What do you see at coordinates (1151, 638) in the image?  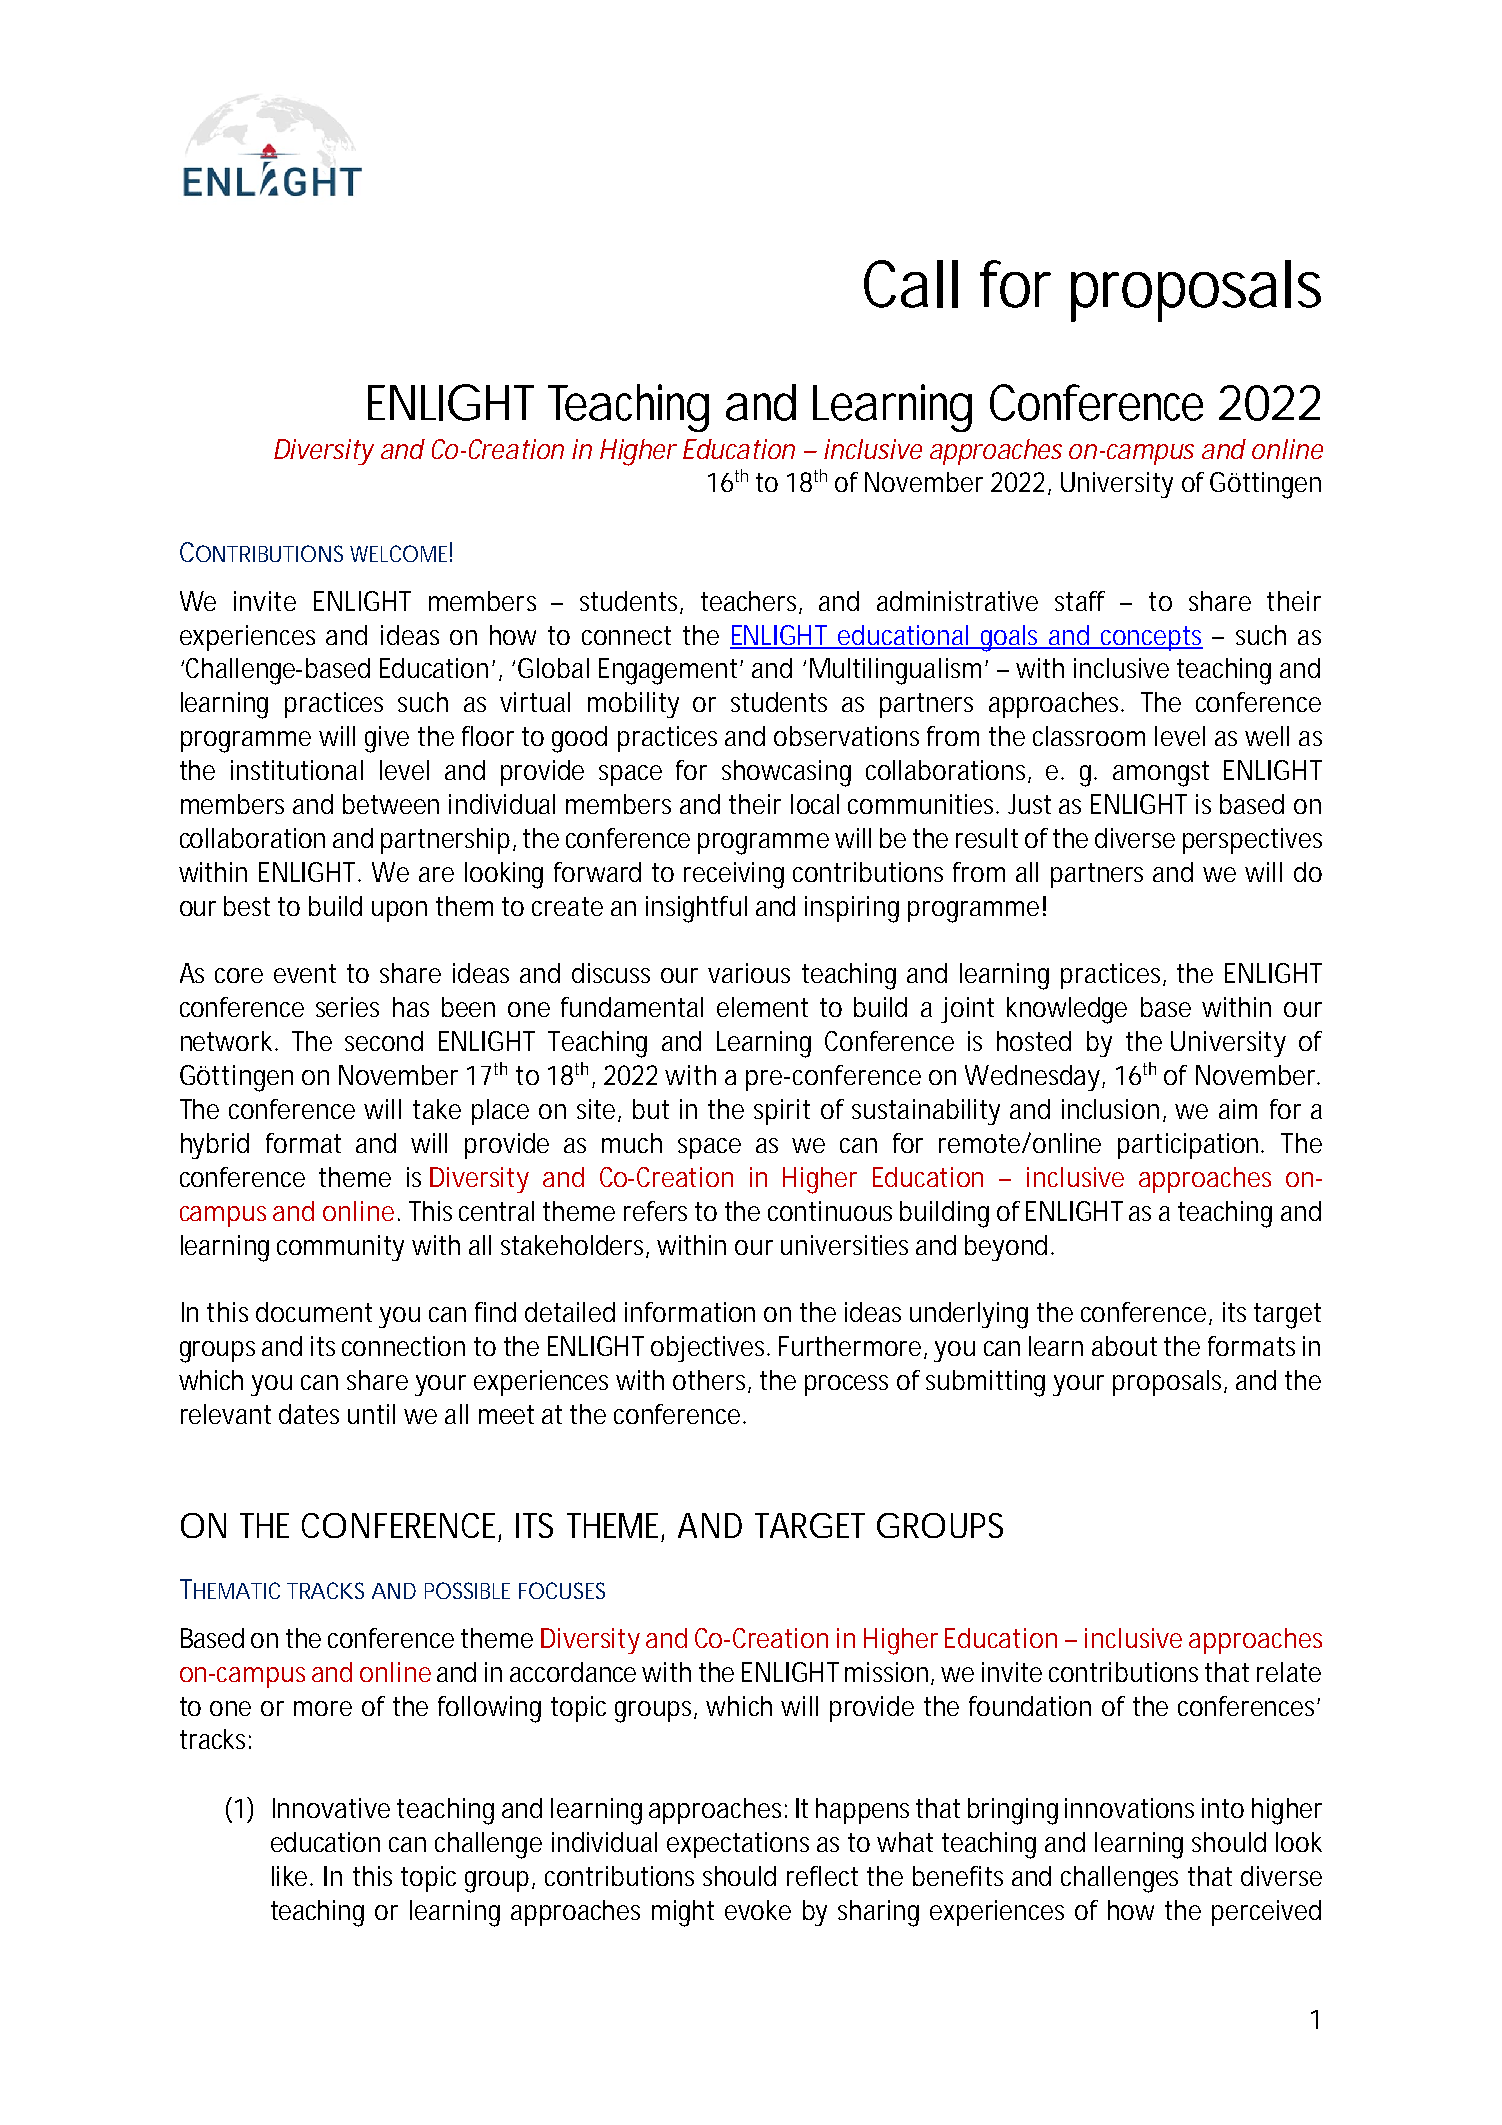 I see `concepts` at bounding box center [1151, 638].
